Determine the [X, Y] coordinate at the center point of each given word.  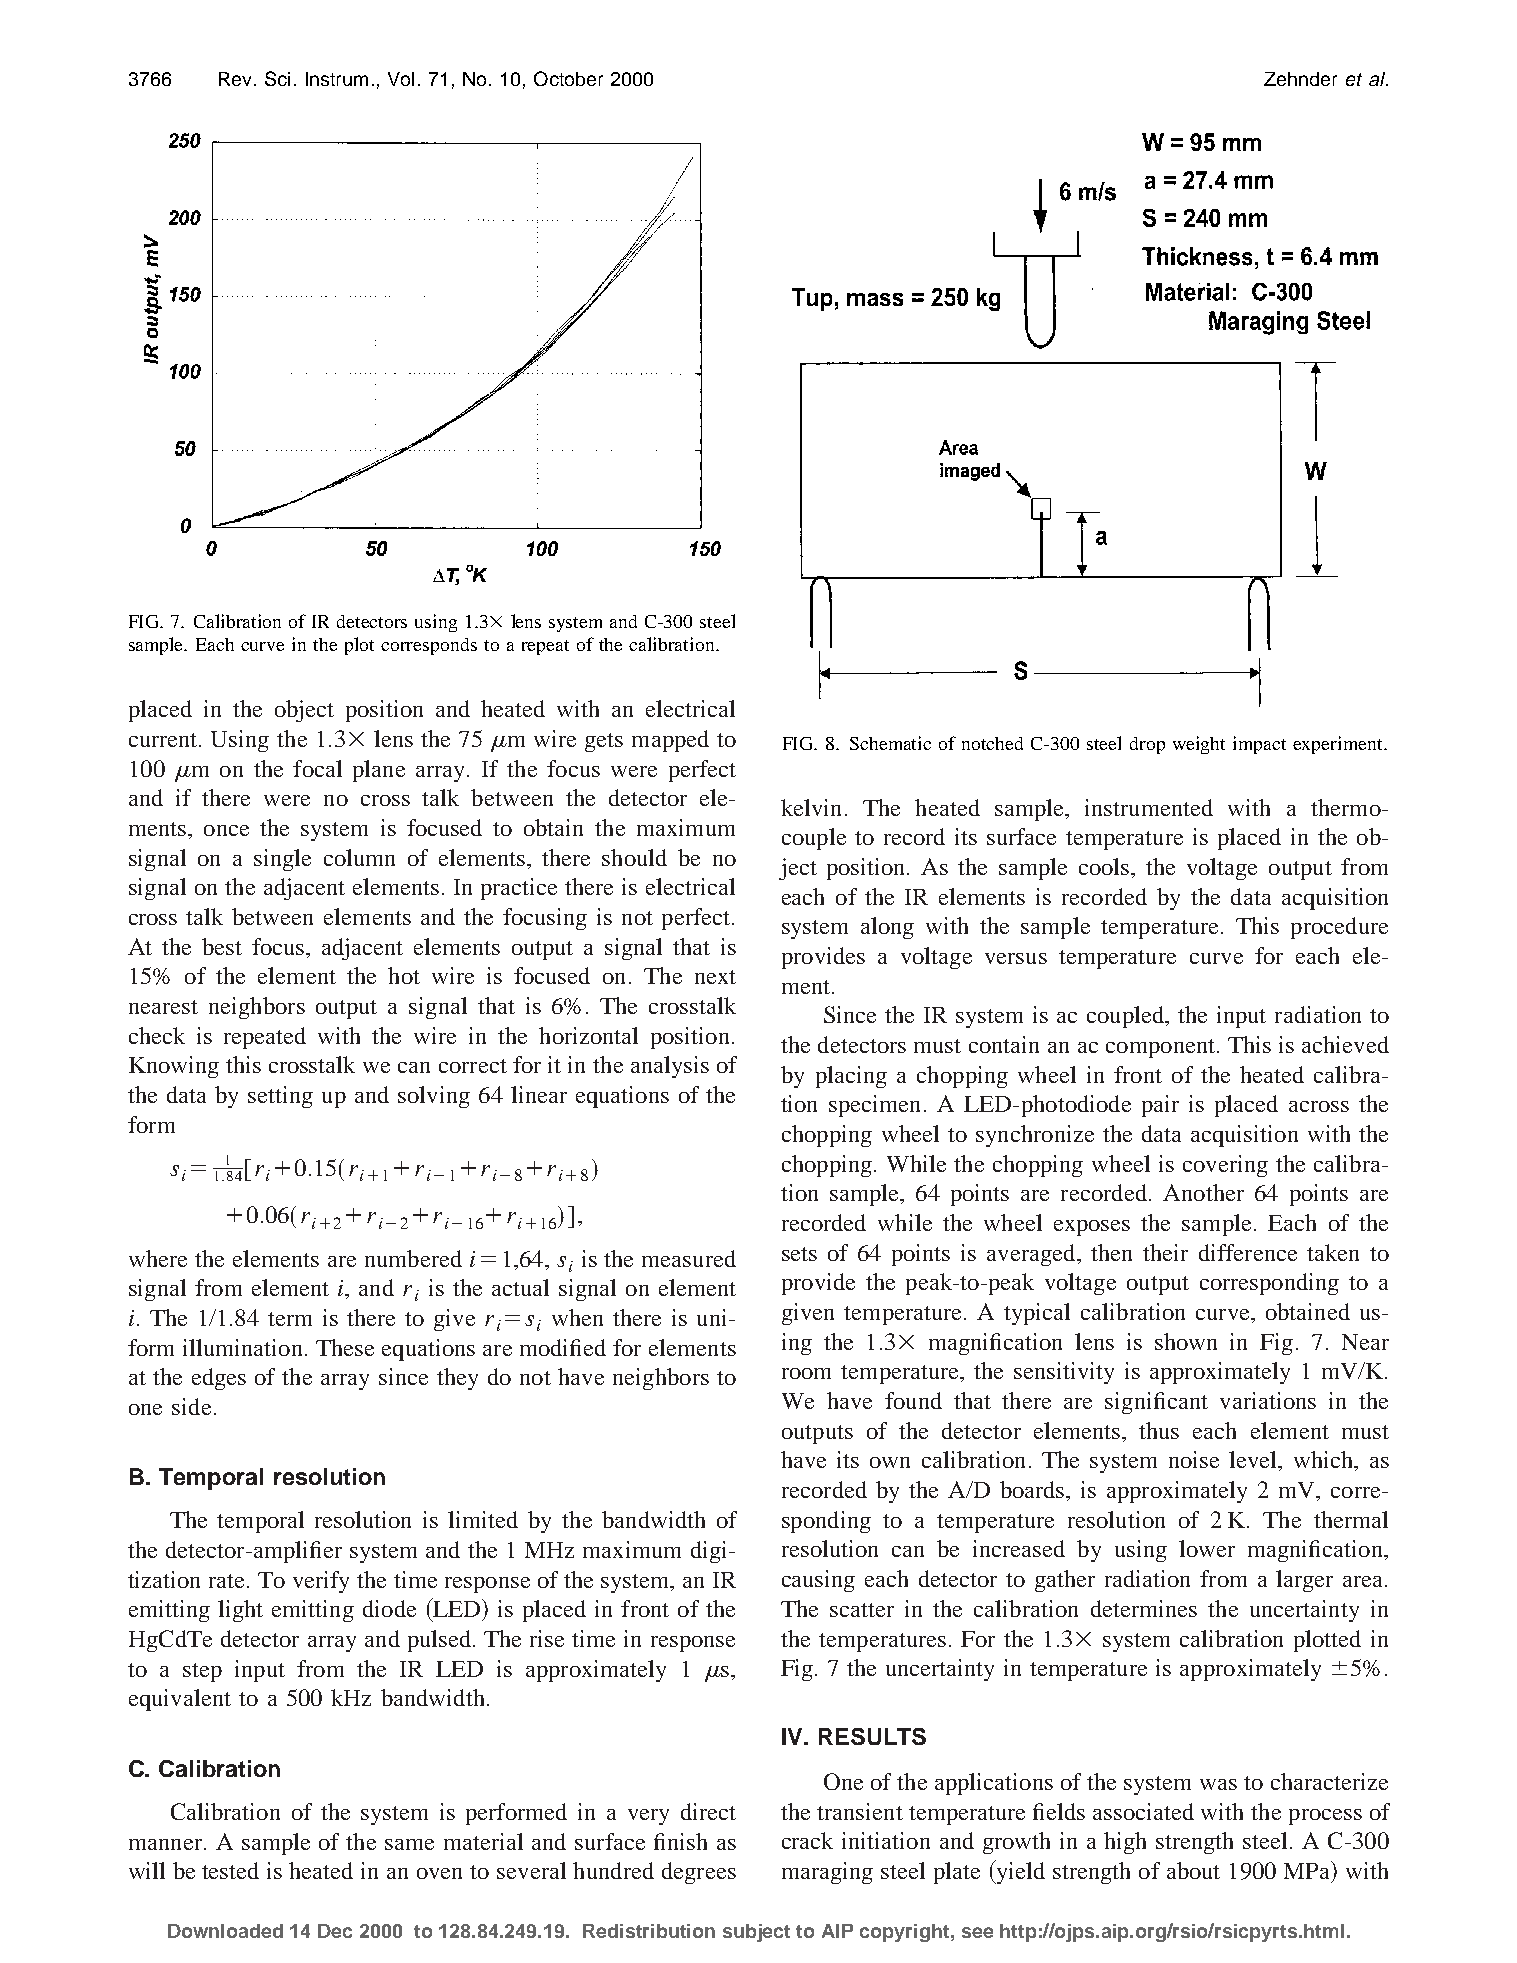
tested [230, 1870]
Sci [277, 78]
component [1162, 1048]
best [222, 946]
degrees [699, 1873]
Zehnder [1300, 79]
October [568, 78]
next [715, 977]
